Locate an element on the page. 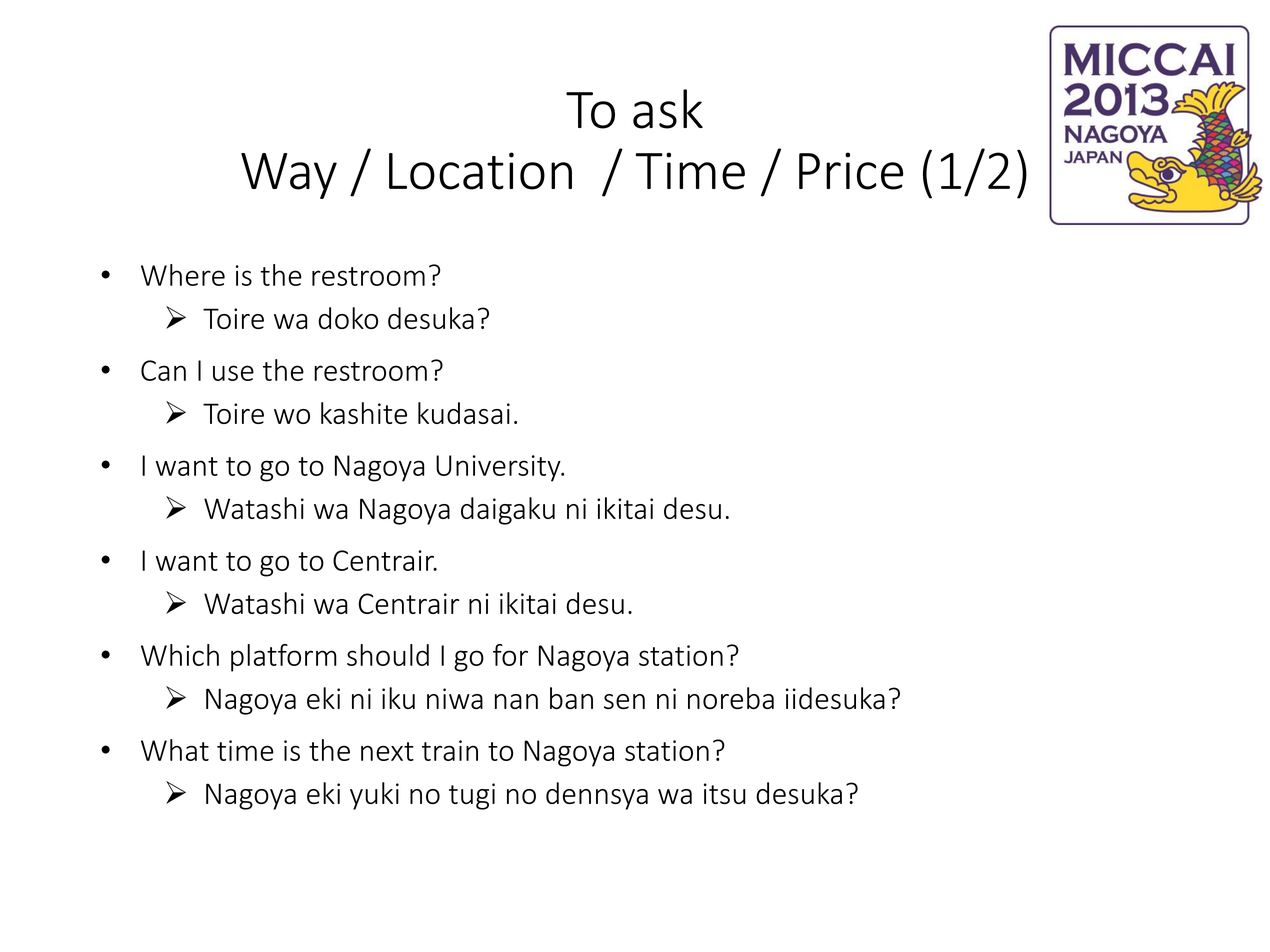 The height and width of the image is (952, 1270). Price is located at coordinates (851, 171).
